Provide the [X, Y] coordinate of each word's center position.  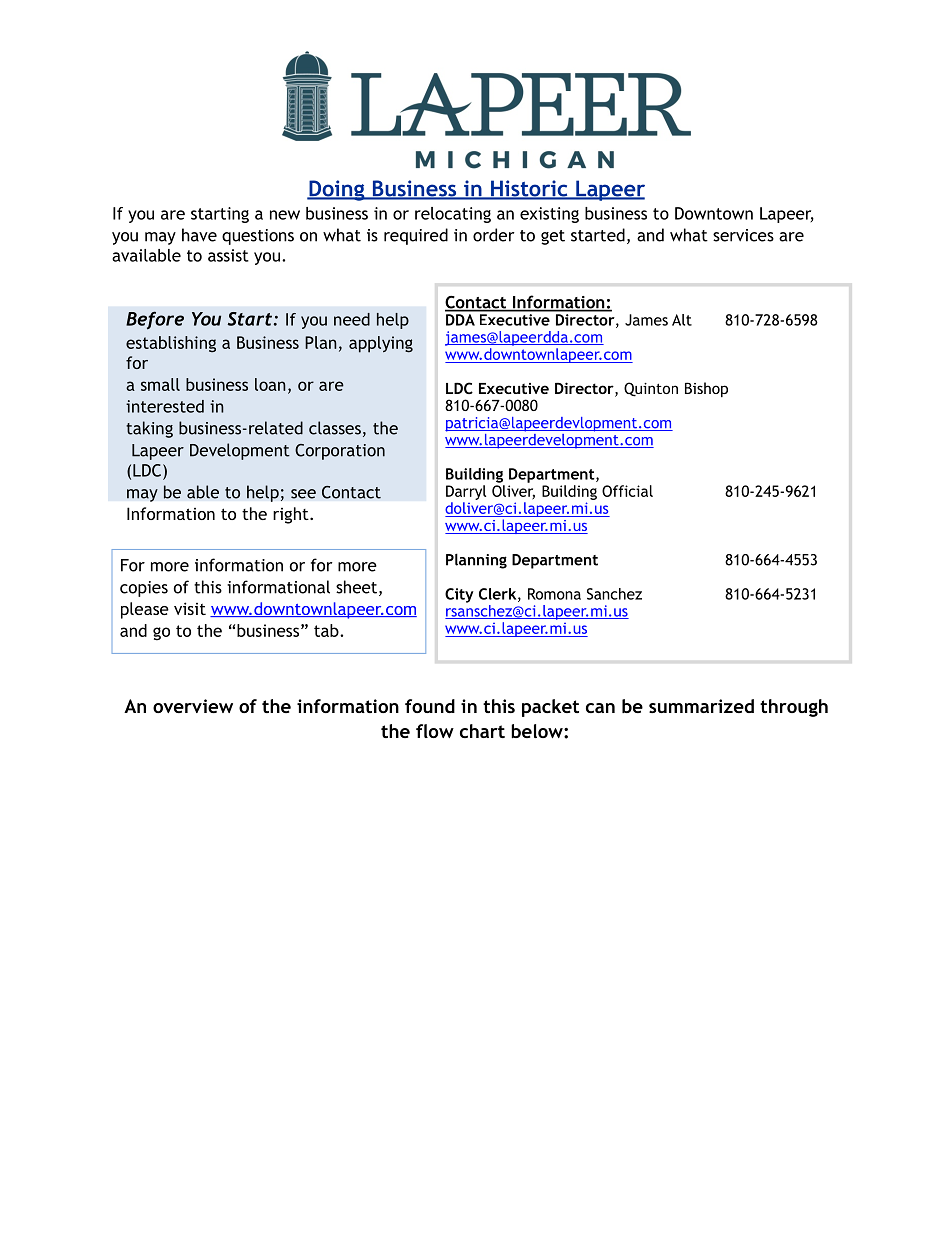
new [285, 215]
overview [193, 706]
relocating [453, 215]
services [743, 235]
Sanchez [614, 594]
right [292, 515]
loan [270, 384]
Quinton [651, 389]
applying [381, 344]
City [459, 595]
